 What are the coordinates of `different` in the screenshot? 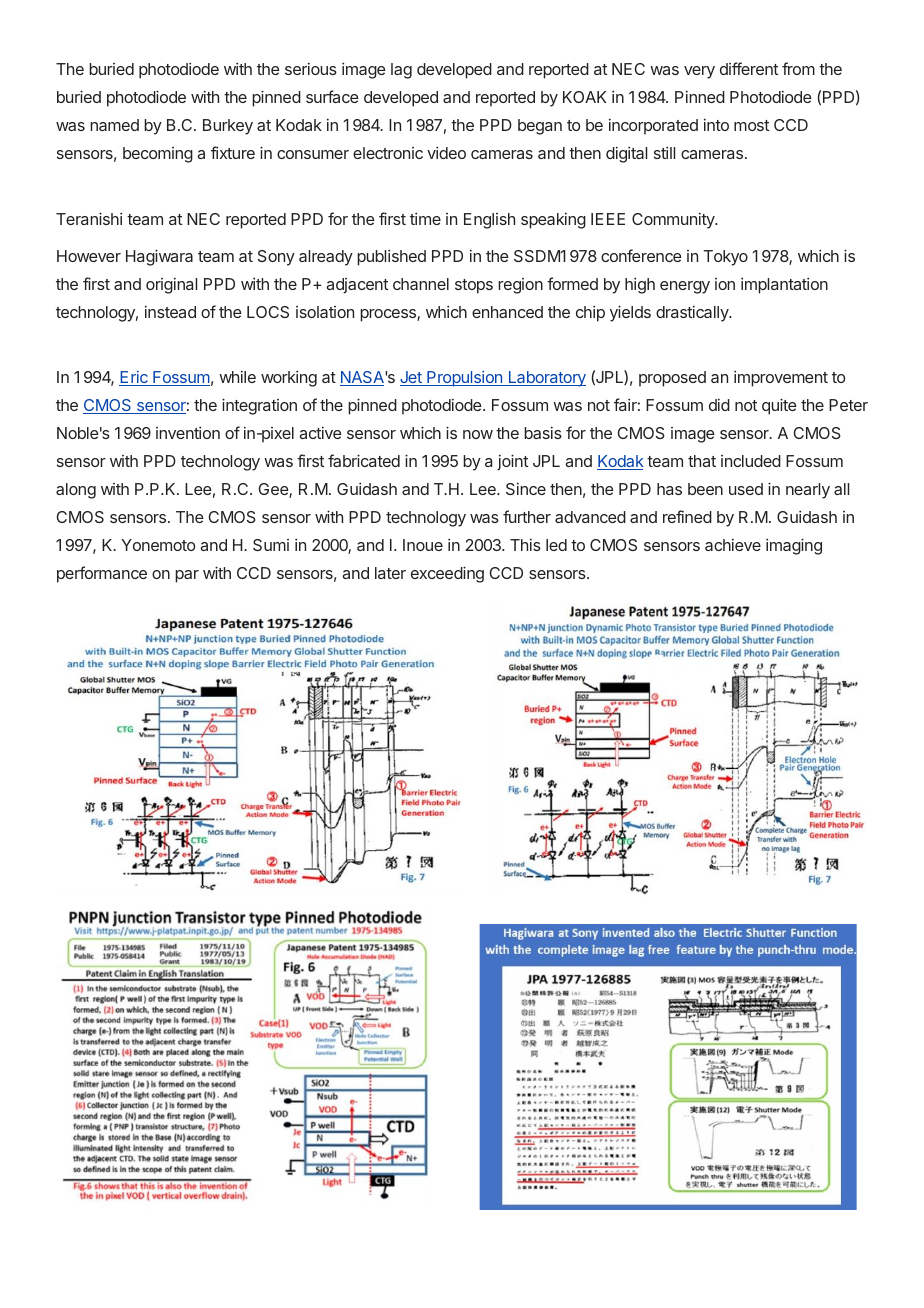 It's located at (749, 68).
